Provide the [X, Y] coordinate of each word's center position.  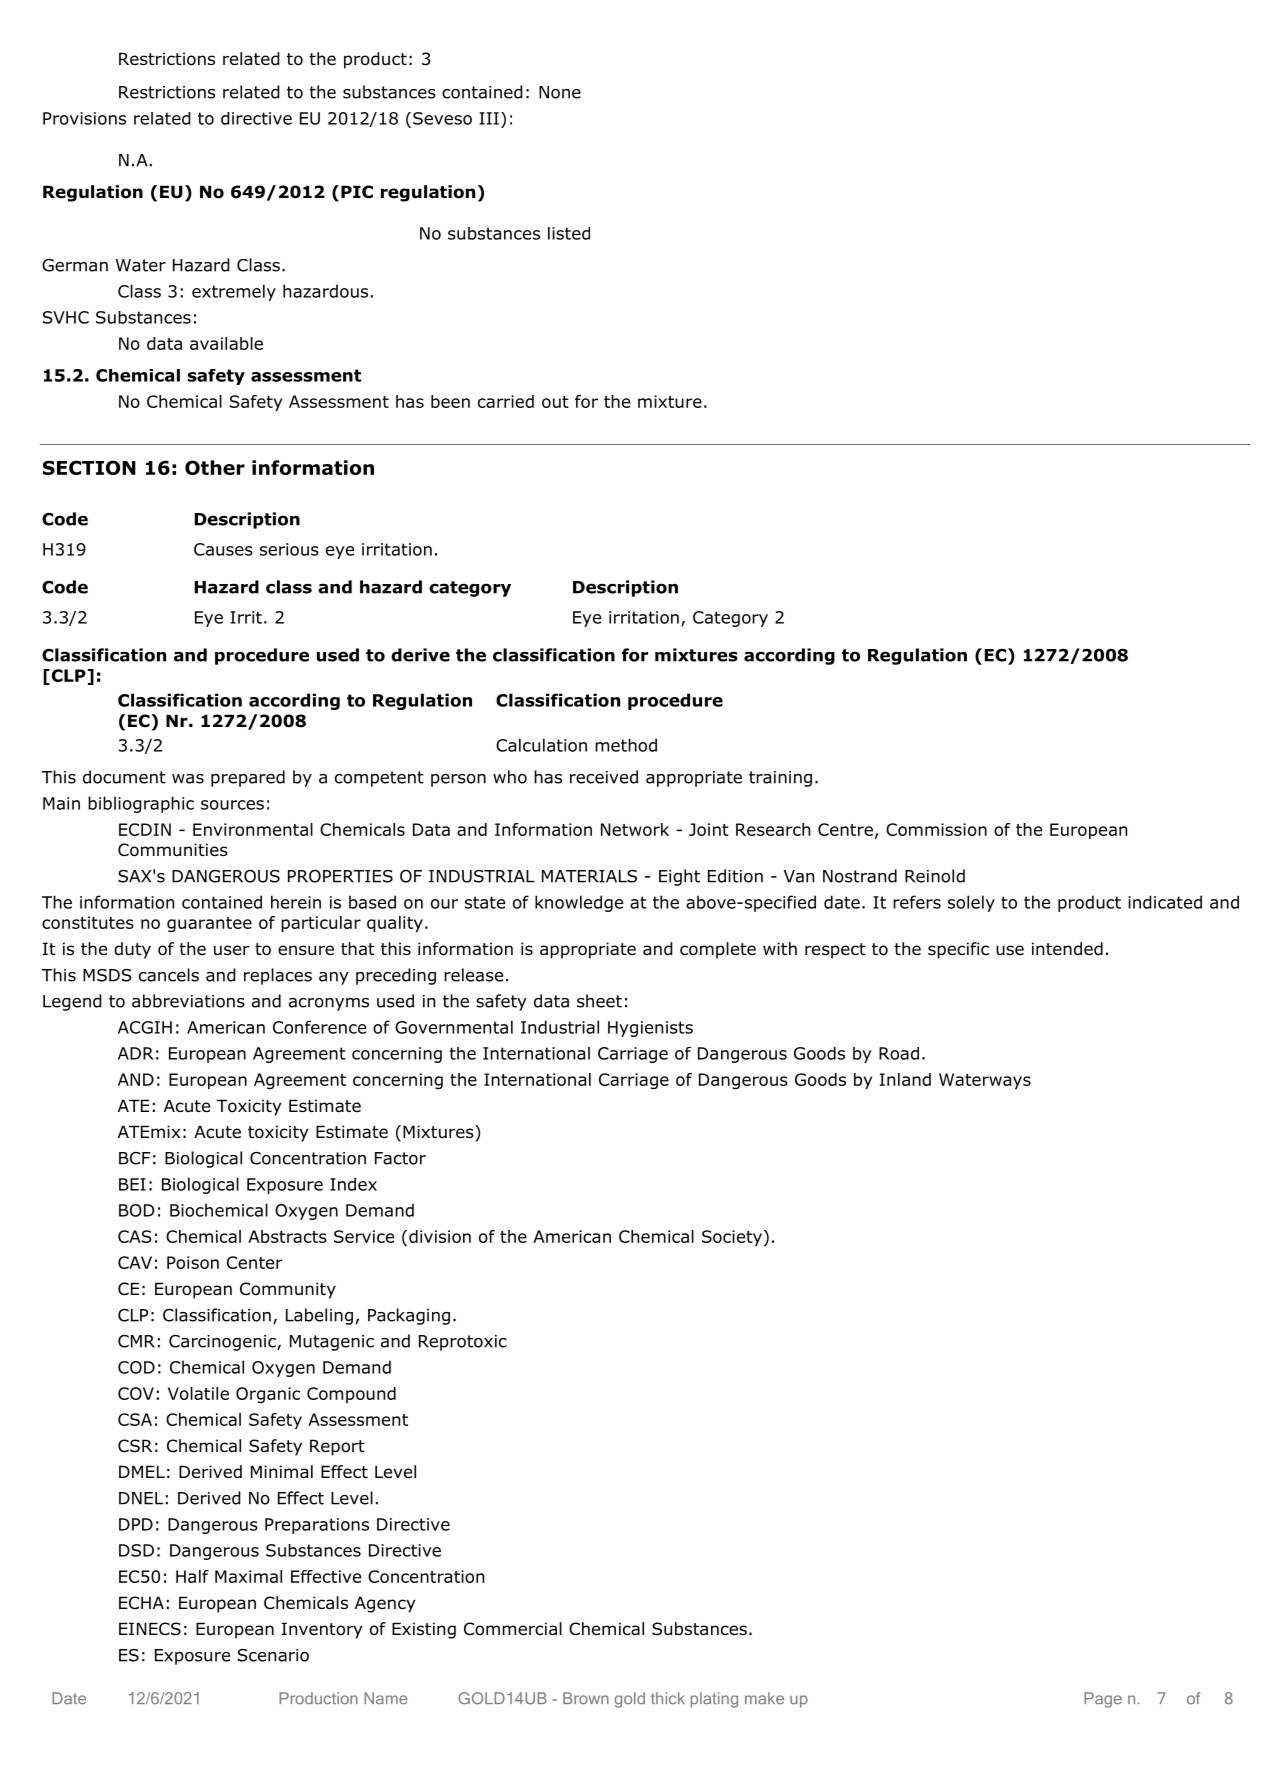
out [555, 402]
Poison [193, 1262]
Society [732, 1238]
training [780, 779]
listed [569, 233]
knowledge [579, 903]
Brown [586, 1698]
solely [971, 903]
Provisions [84, 118]
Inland [905, 1079]
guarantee [209, 925]
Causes [223, 549]
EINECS [150, 1629]
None [560, 92]
